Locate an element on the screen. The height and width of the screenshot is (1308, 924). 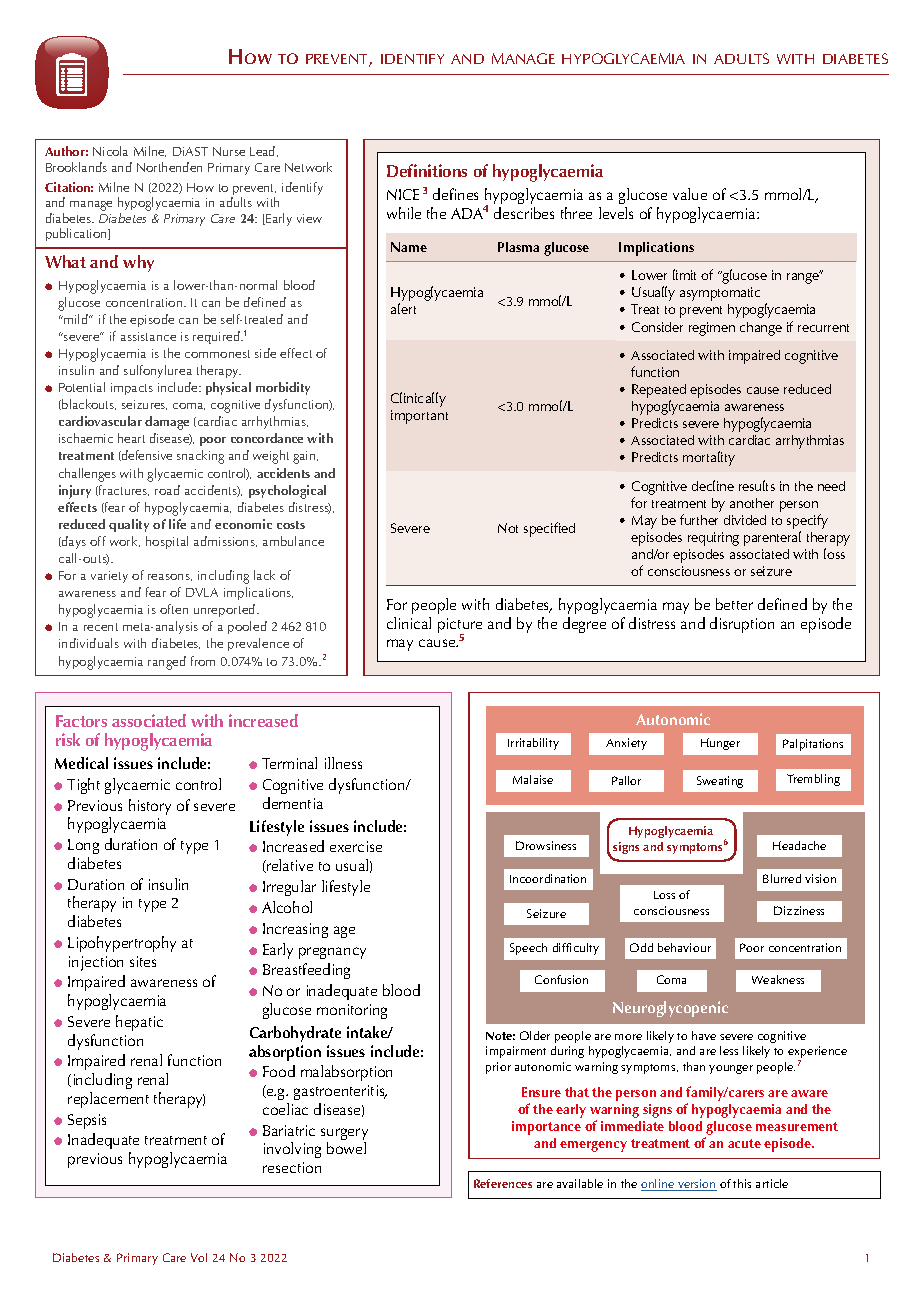
specified is located at coordinates (549, 529).
